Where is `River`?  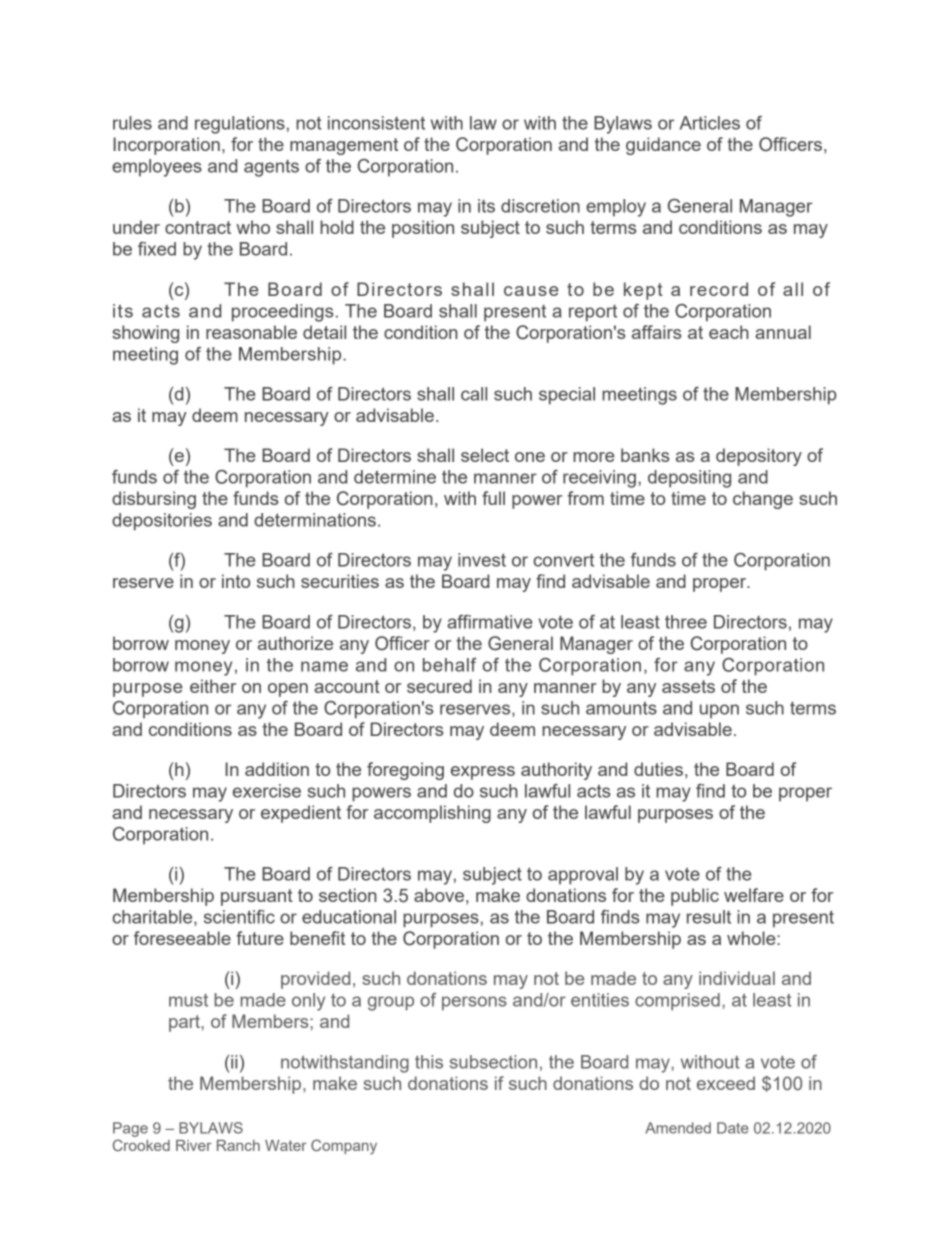
River is located at coordinates (194, 1145).
